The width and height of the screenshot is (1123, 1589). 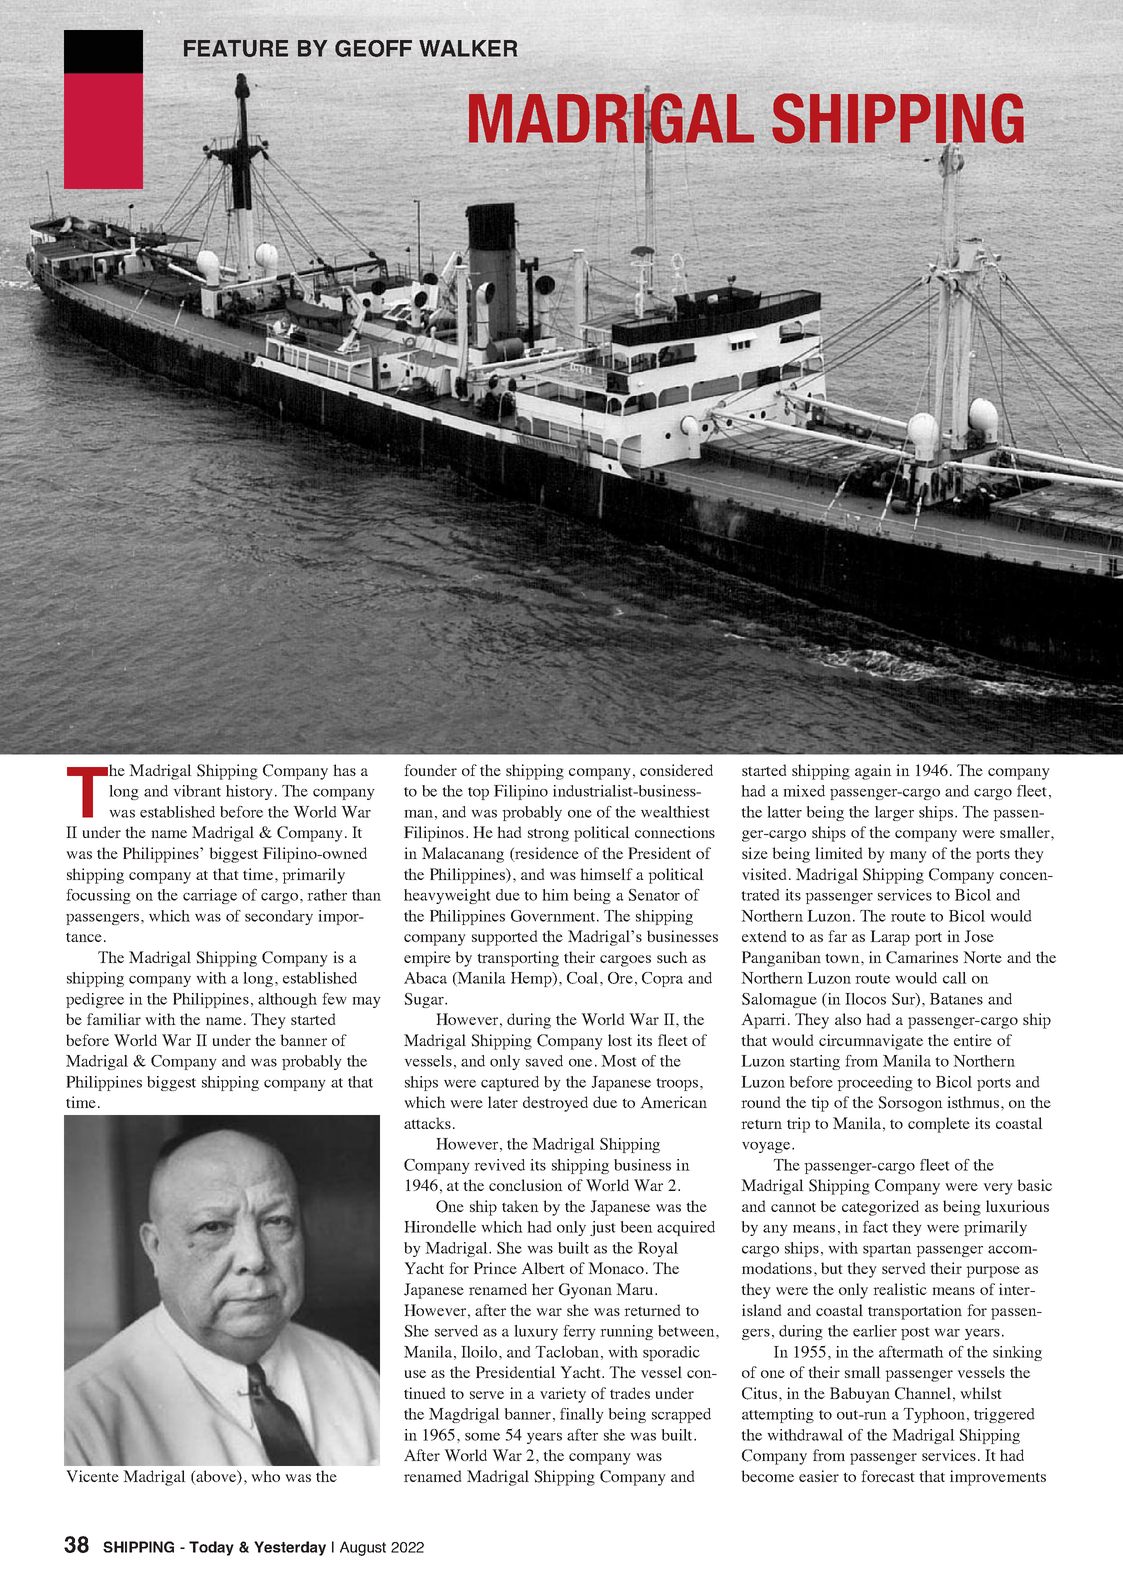 What do you see at coordinates (287, 1000) in the screenshot?
I see `although` at bounding box center [287, 1000].
